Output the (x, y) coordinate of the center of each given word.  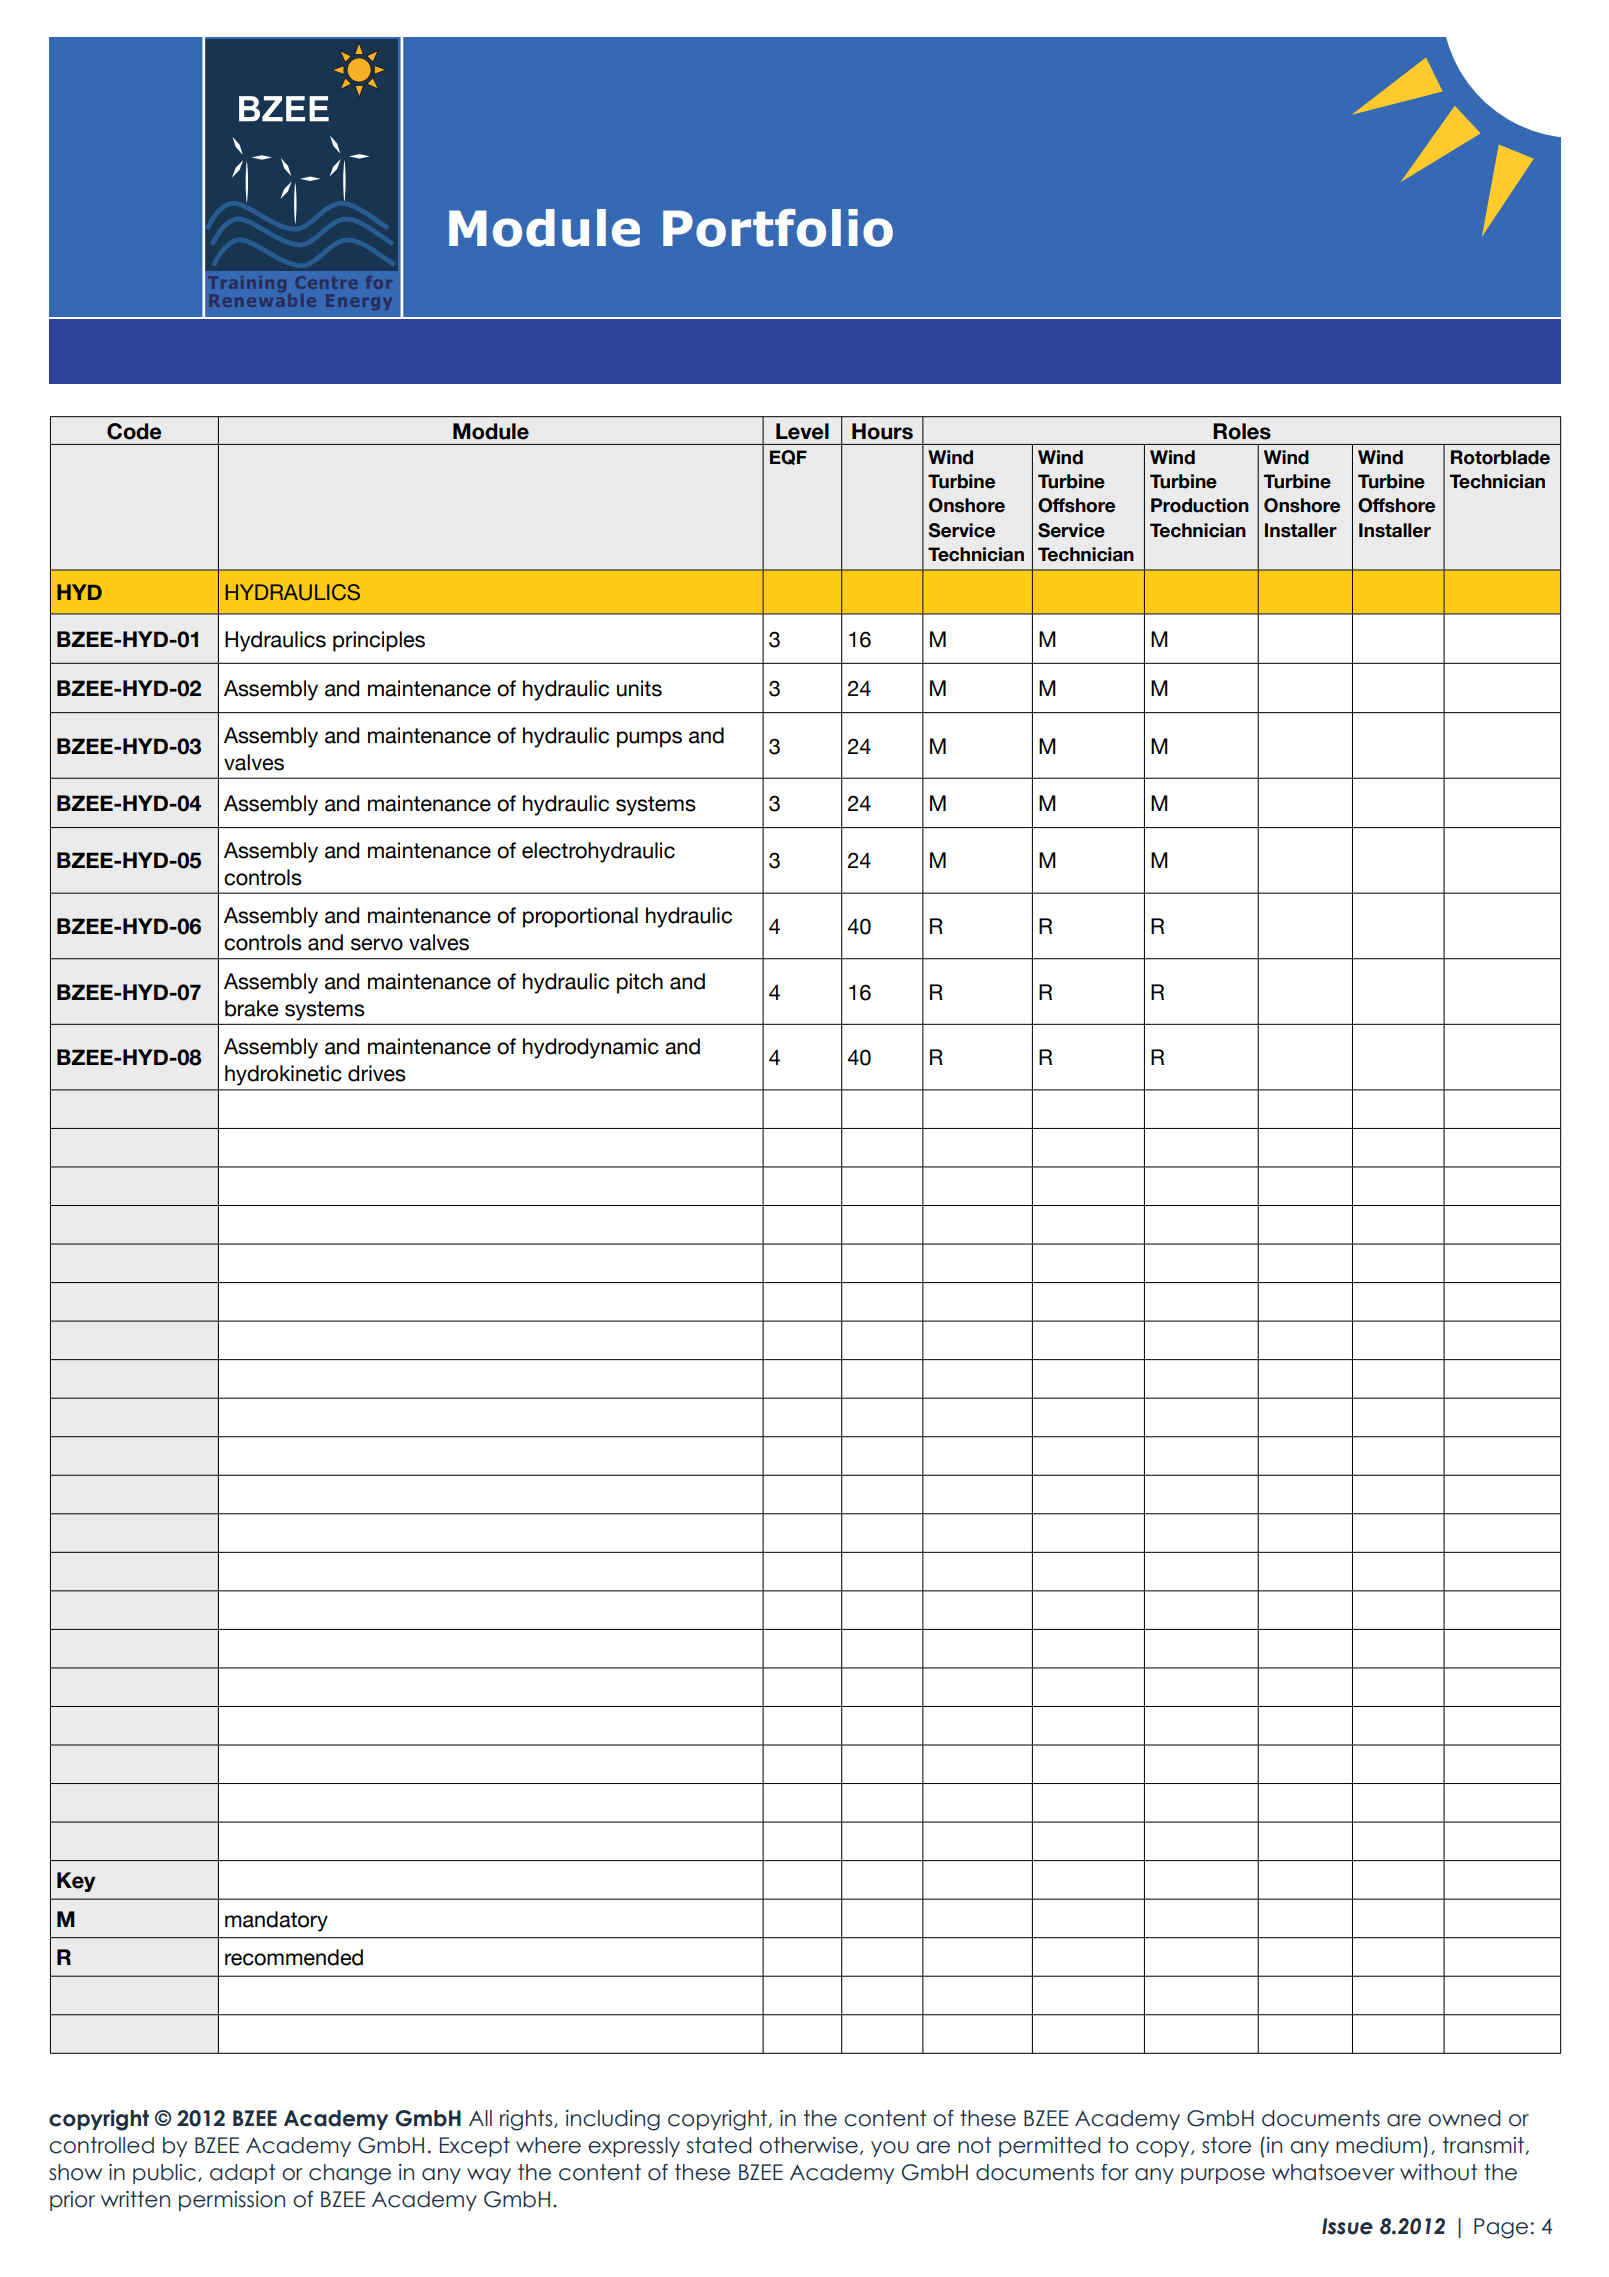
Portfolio (778, 228)
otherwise (808, 2145)
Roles (1242, 431)
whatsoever (1333, 2172)
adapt (242, 2174)
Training (248, 285)
